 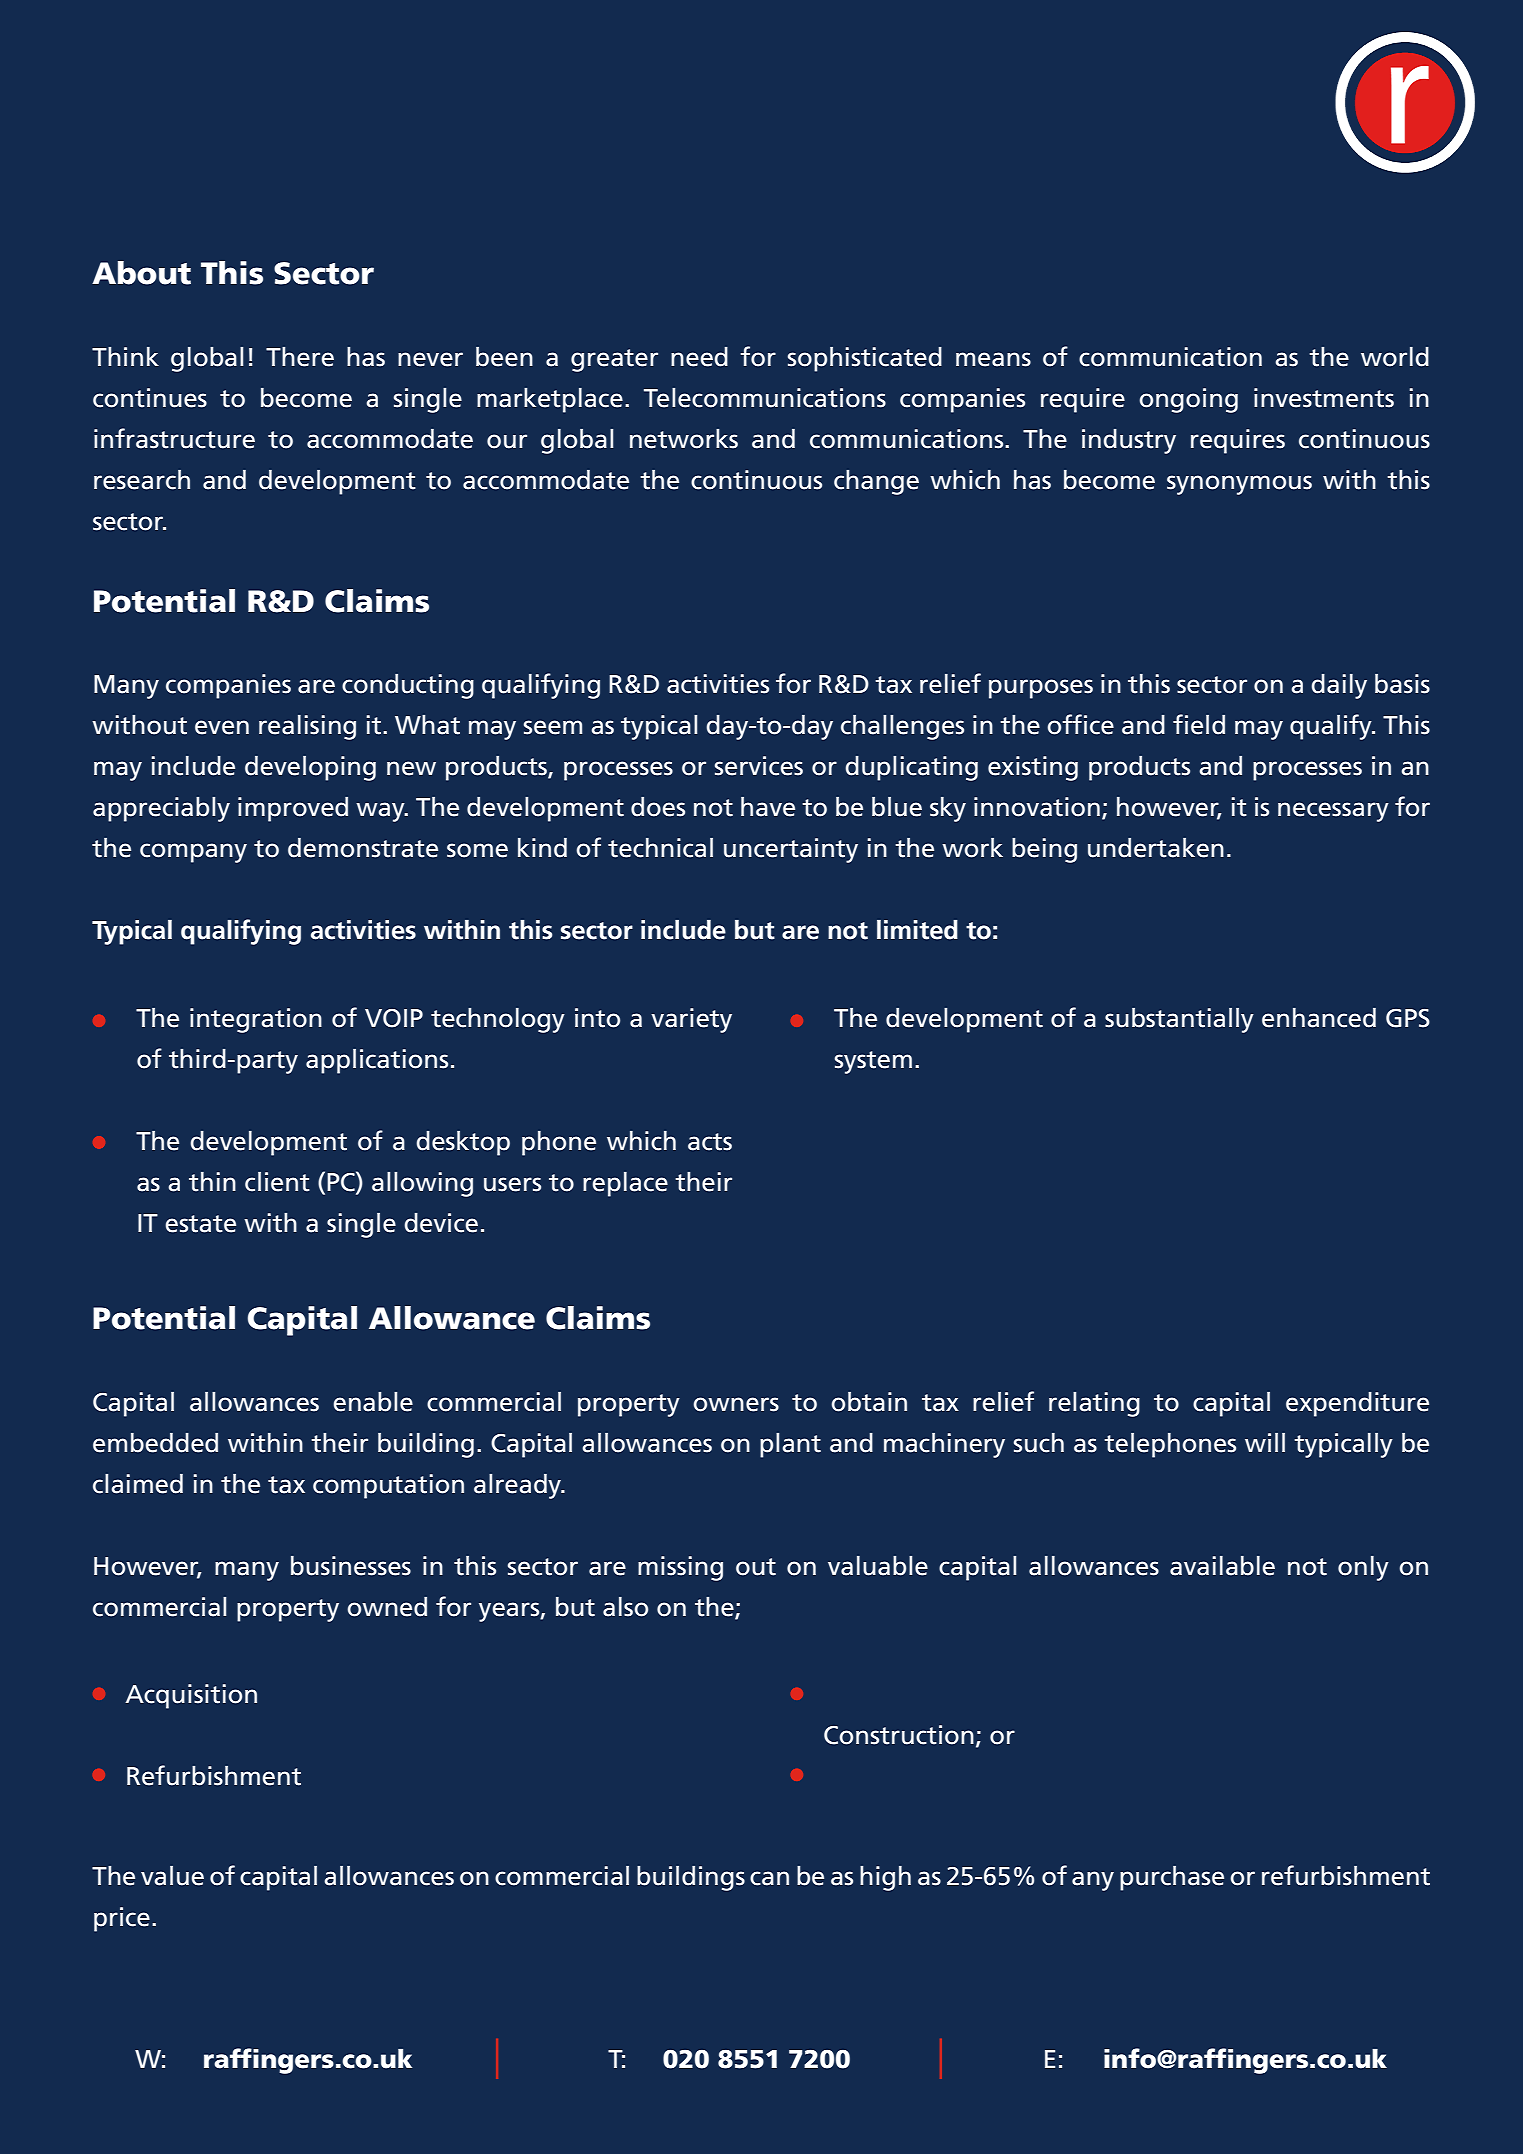 I want to click on There, so click(x=300, y=357).
